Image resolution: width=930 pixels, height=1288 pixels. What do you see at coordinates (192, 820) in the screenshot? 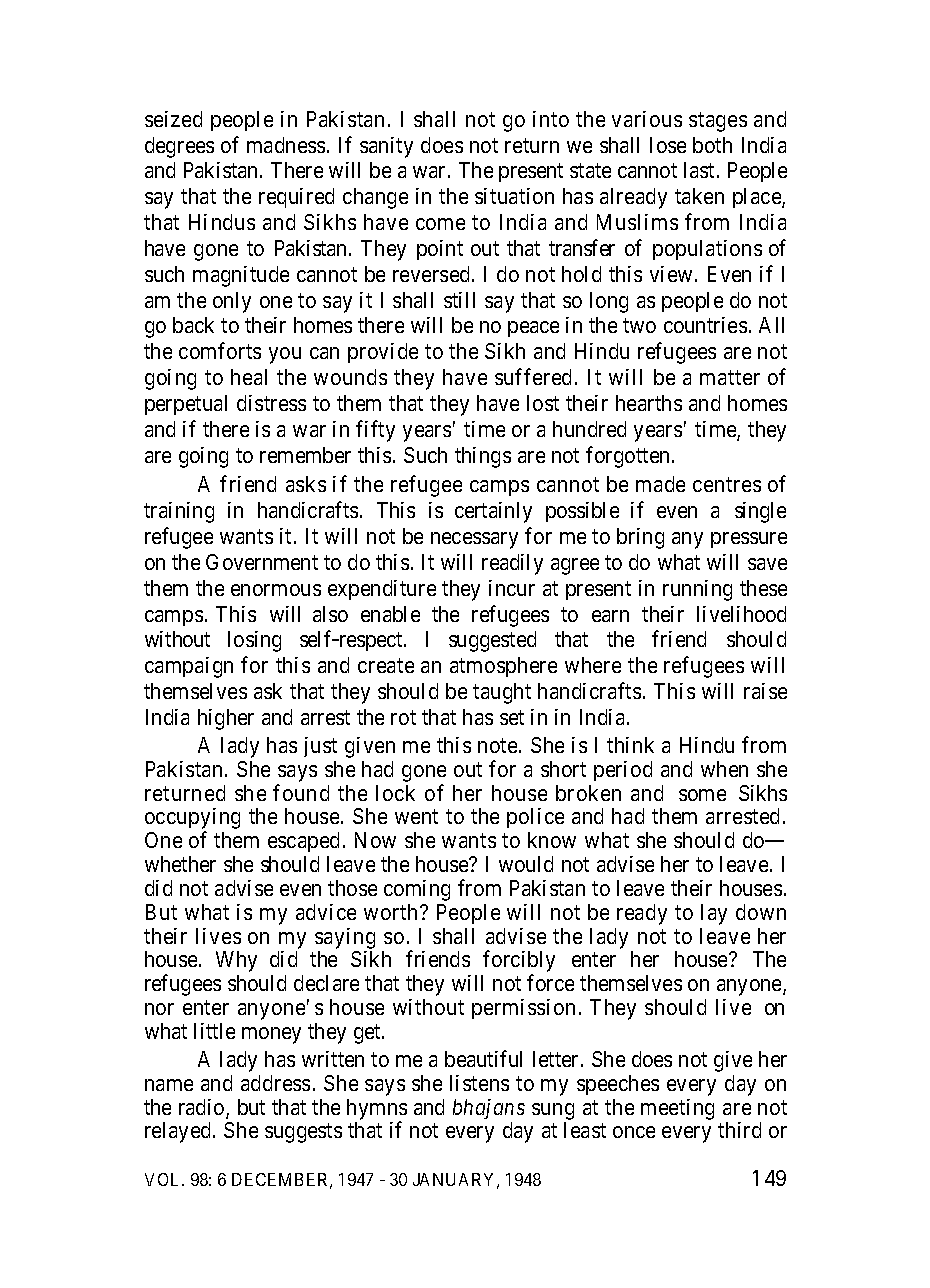
I see `occupying` at bounding box center [192, 820].
